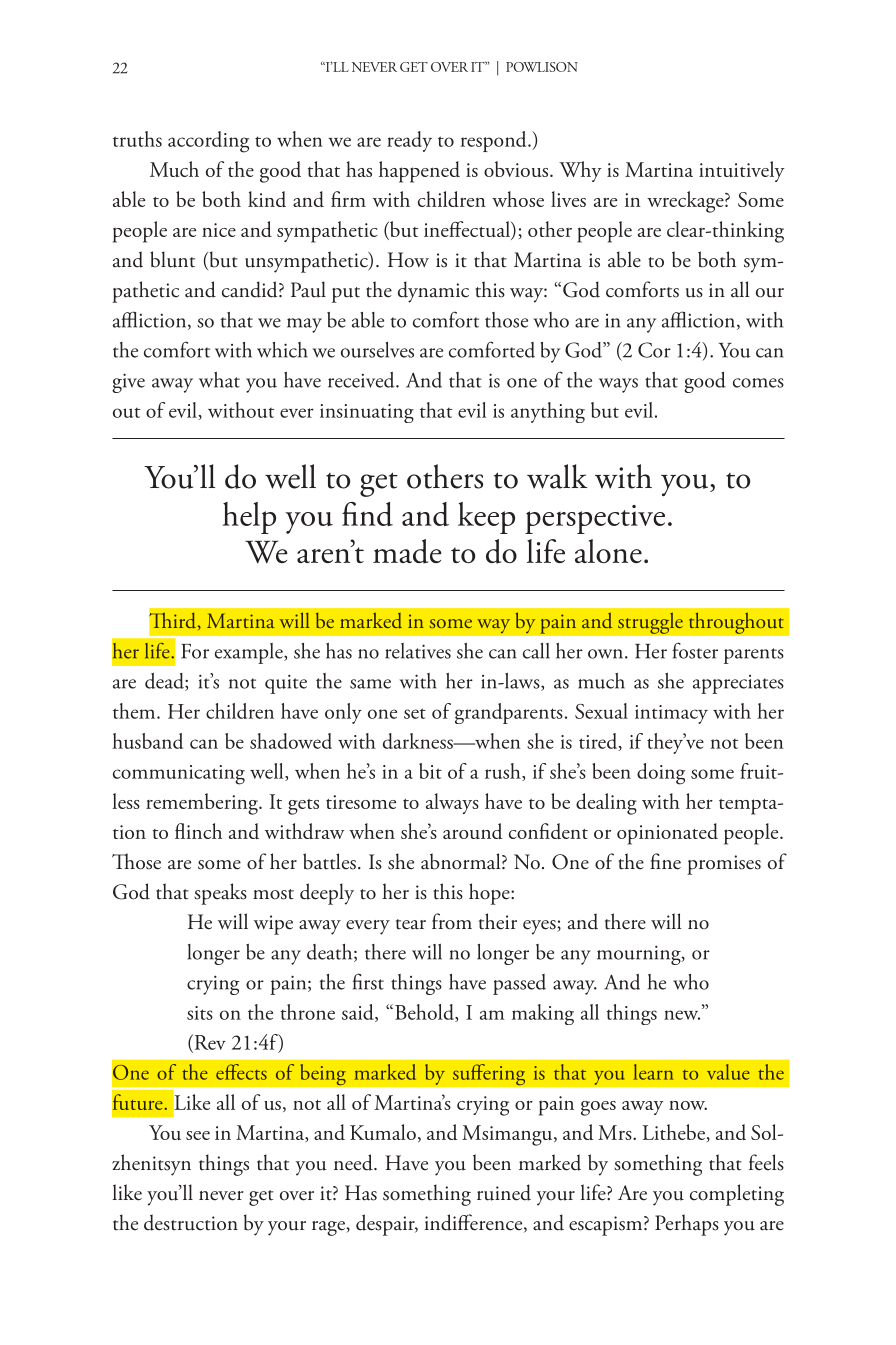 The height and width of the screenshot is (1345, 896). What do you see at coordinates (198, 1135) in the screenshot?
I see `see` at bounding box center [198, 1135].
